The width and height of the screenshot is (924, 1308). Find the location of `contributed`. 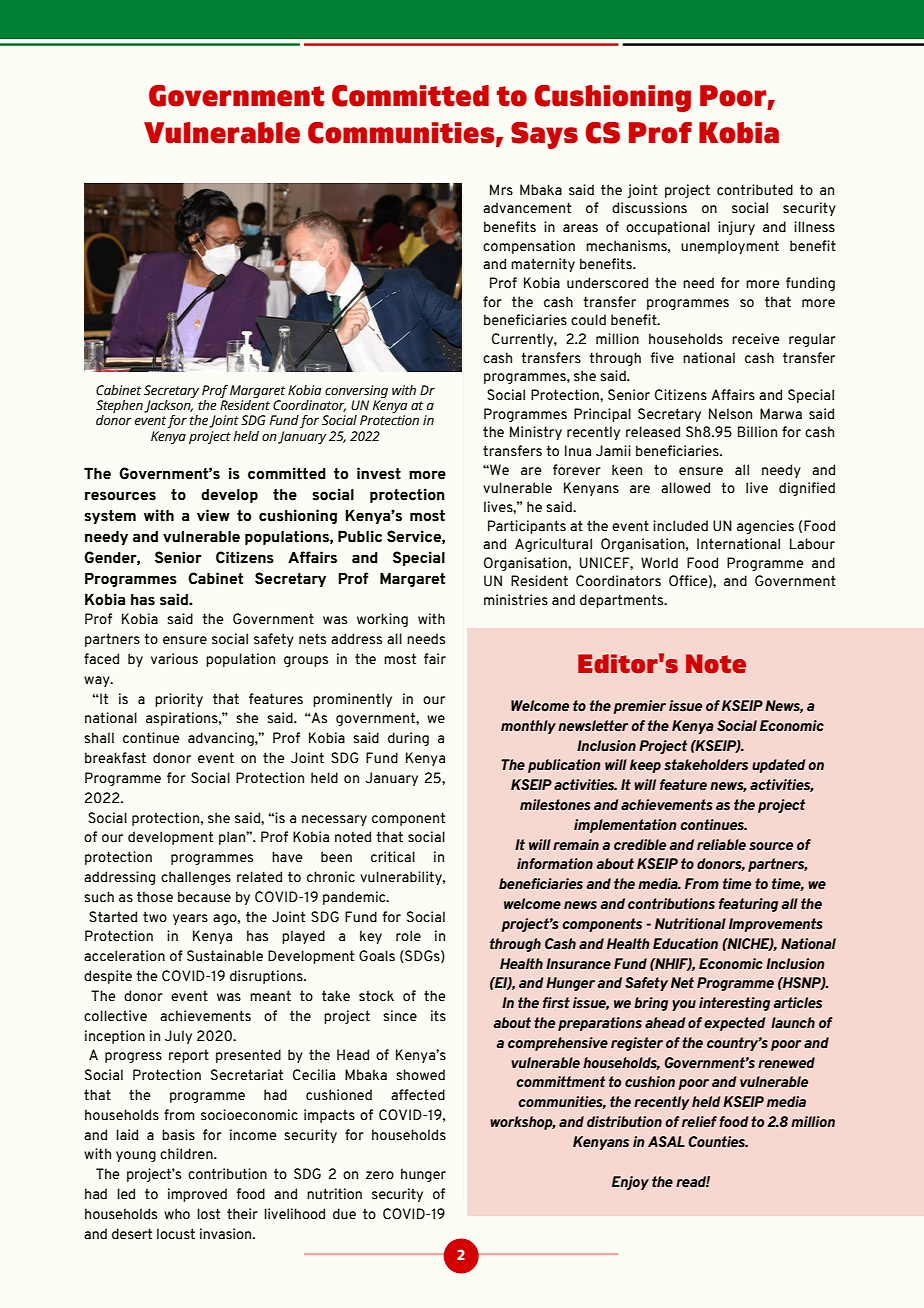

contributed is located at coordinates (755, 190).
